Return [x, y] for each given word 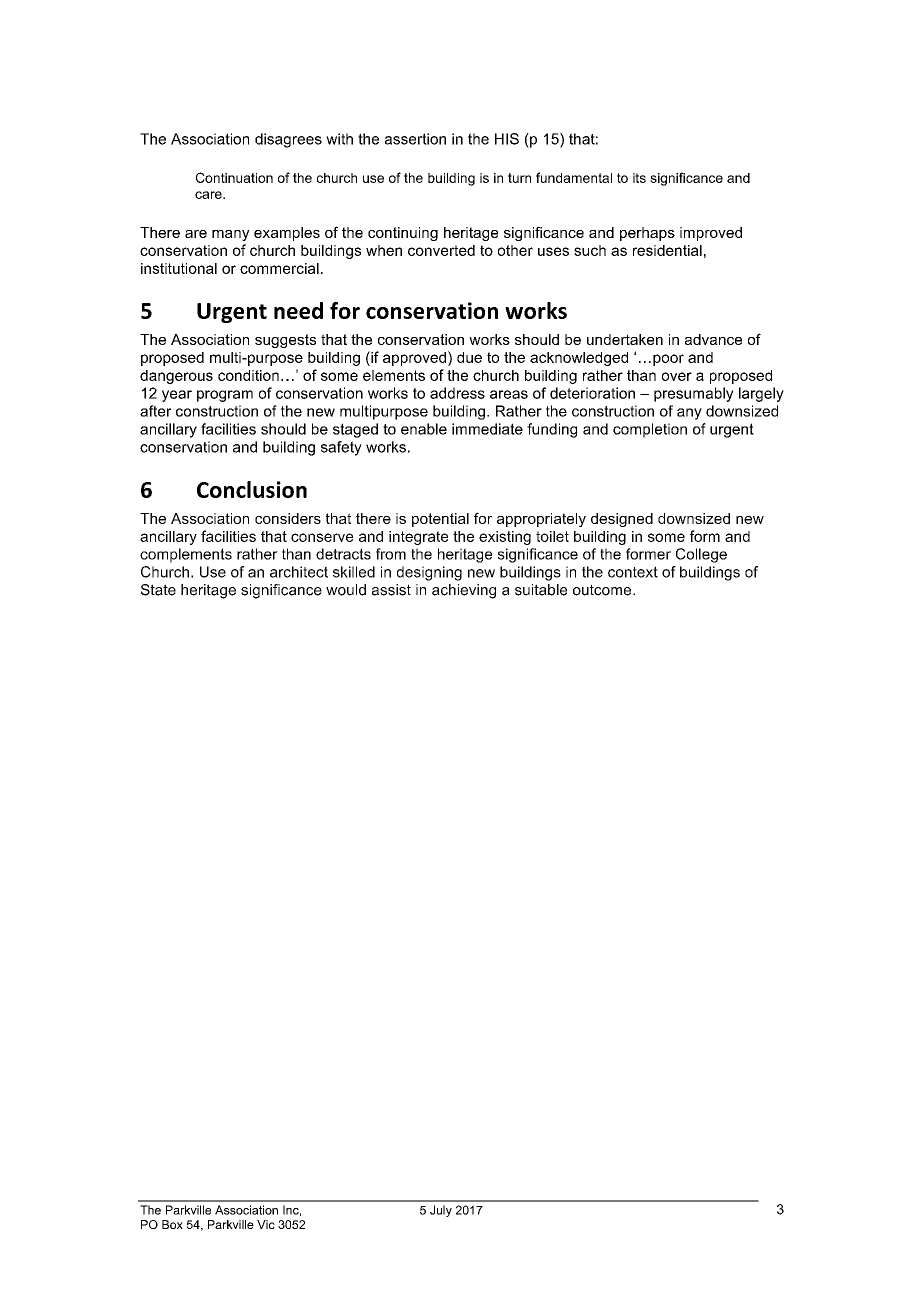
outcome [603, 590]
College [701, 555]
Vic [266, 1224]
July [441, 1211]
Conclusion [252, 489]
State [158, 590]
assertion [415, 139]
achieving [464, 591]
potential [440, 520]
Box [172, 1224]
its [639, 178]
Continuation [234, 177]
